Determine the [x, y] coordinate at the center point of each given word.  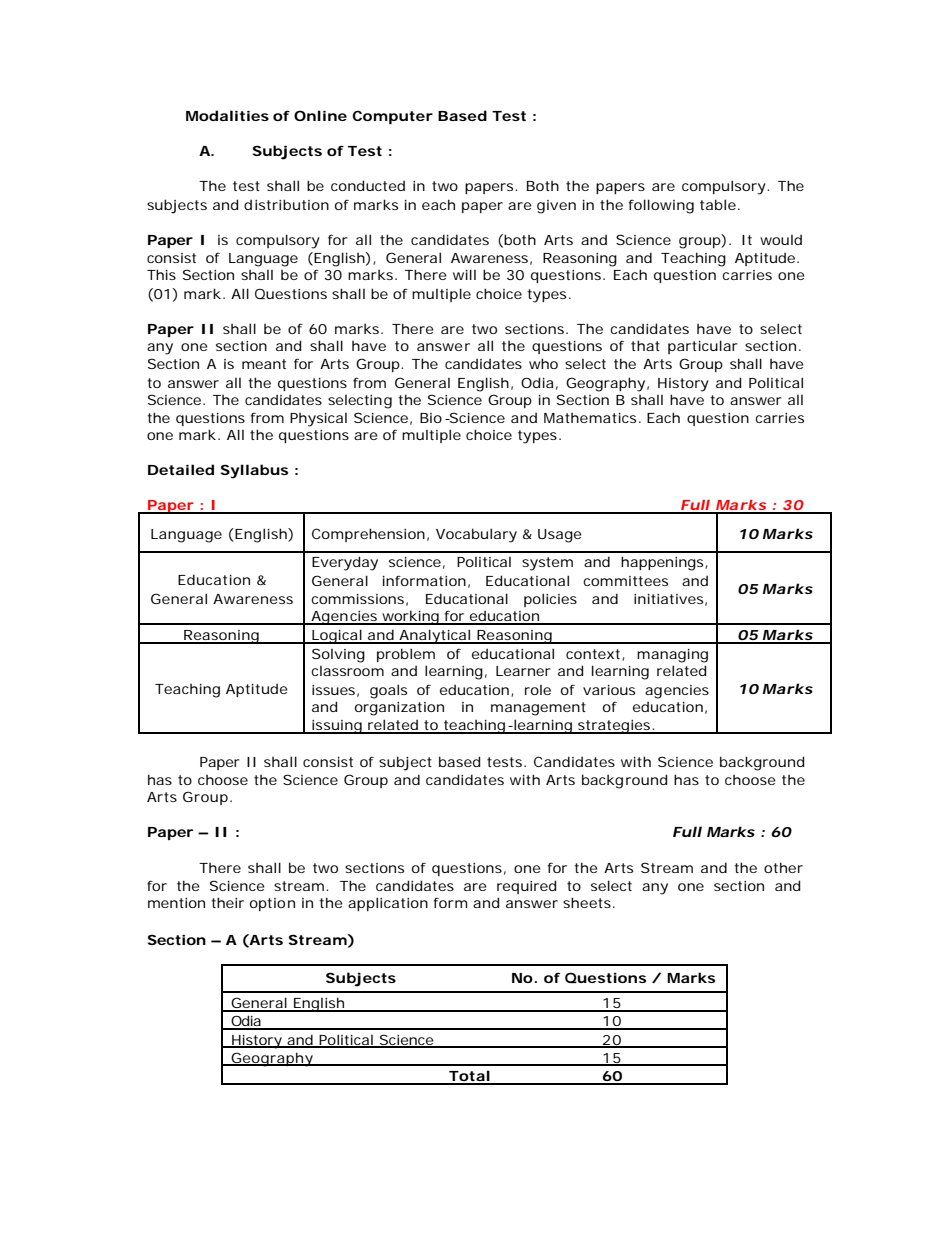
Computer [393, 117]
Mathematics [592, 418]
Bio [431, 418]
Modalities [227, 115]
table [719, 204]
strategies [615, 727]
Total [469, 1077]
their [227, 902]
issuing [337, 727]
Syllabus [254, 471]
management [538, 709]
